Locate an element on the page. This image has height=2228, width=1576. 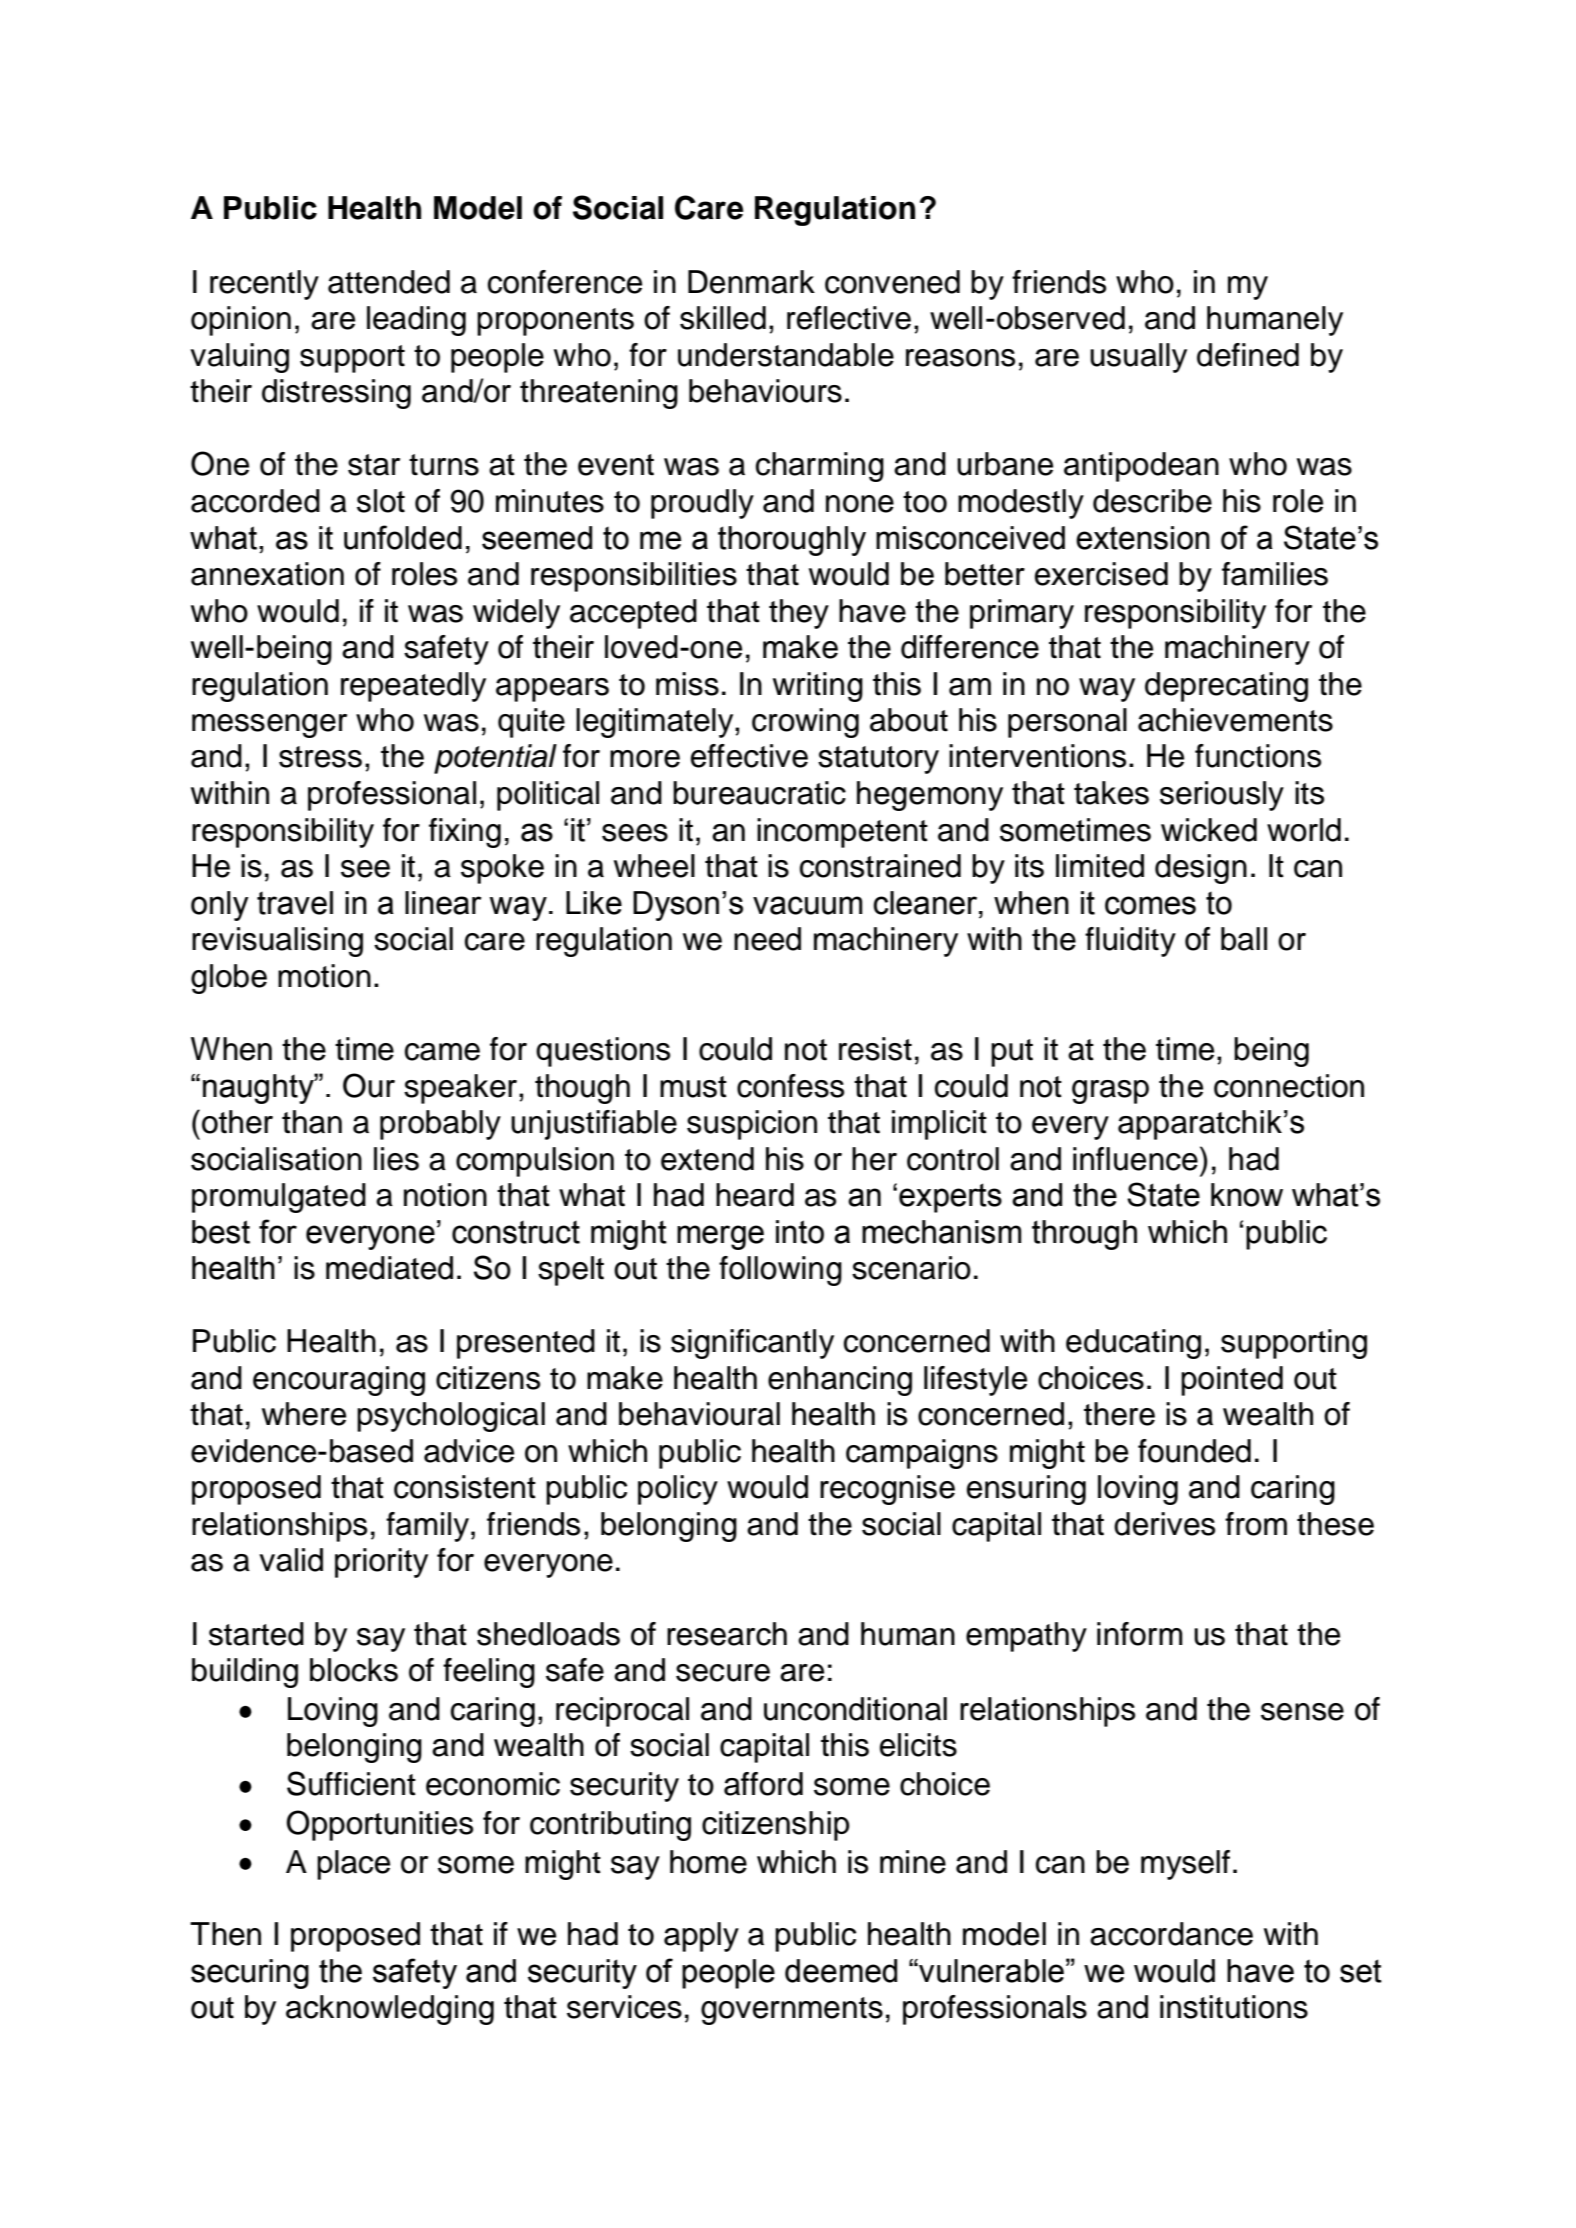
securing is located at coordinates (250, 1974).
